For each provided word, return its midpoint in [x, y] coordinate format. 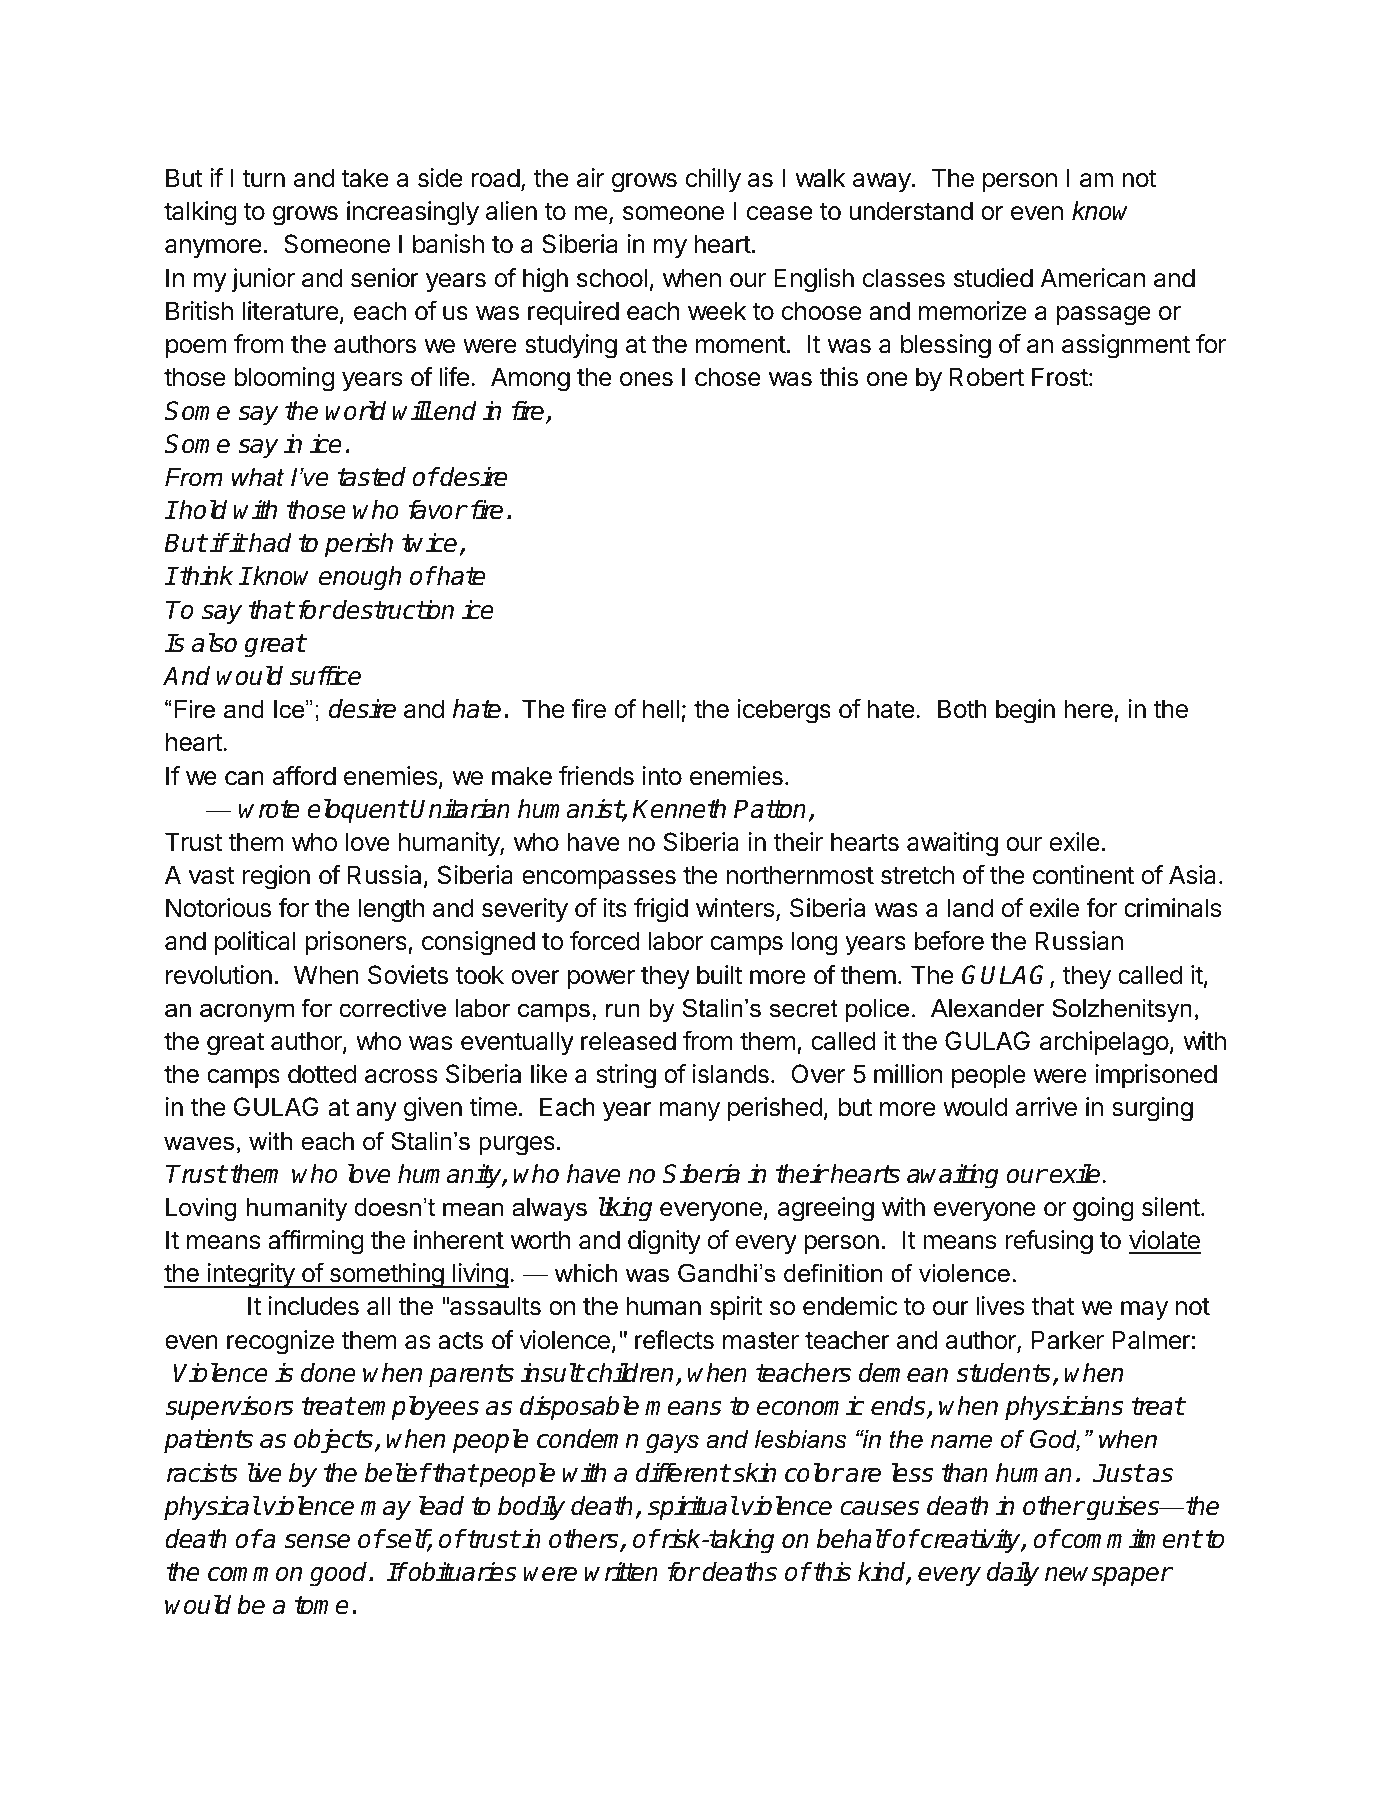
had [269, 543]
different [683, 1473]
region [276, 877]
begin [1025, 711]
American [1093, 278]
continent [1083, 875]
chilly [713, 180]
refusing [1049, 1242]
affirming [316, 1242]
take [364, 178]
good [340, 1574]
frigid [661, 910]
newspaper [1108, 1577]
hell [661, 709]
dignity [664, 1242]
